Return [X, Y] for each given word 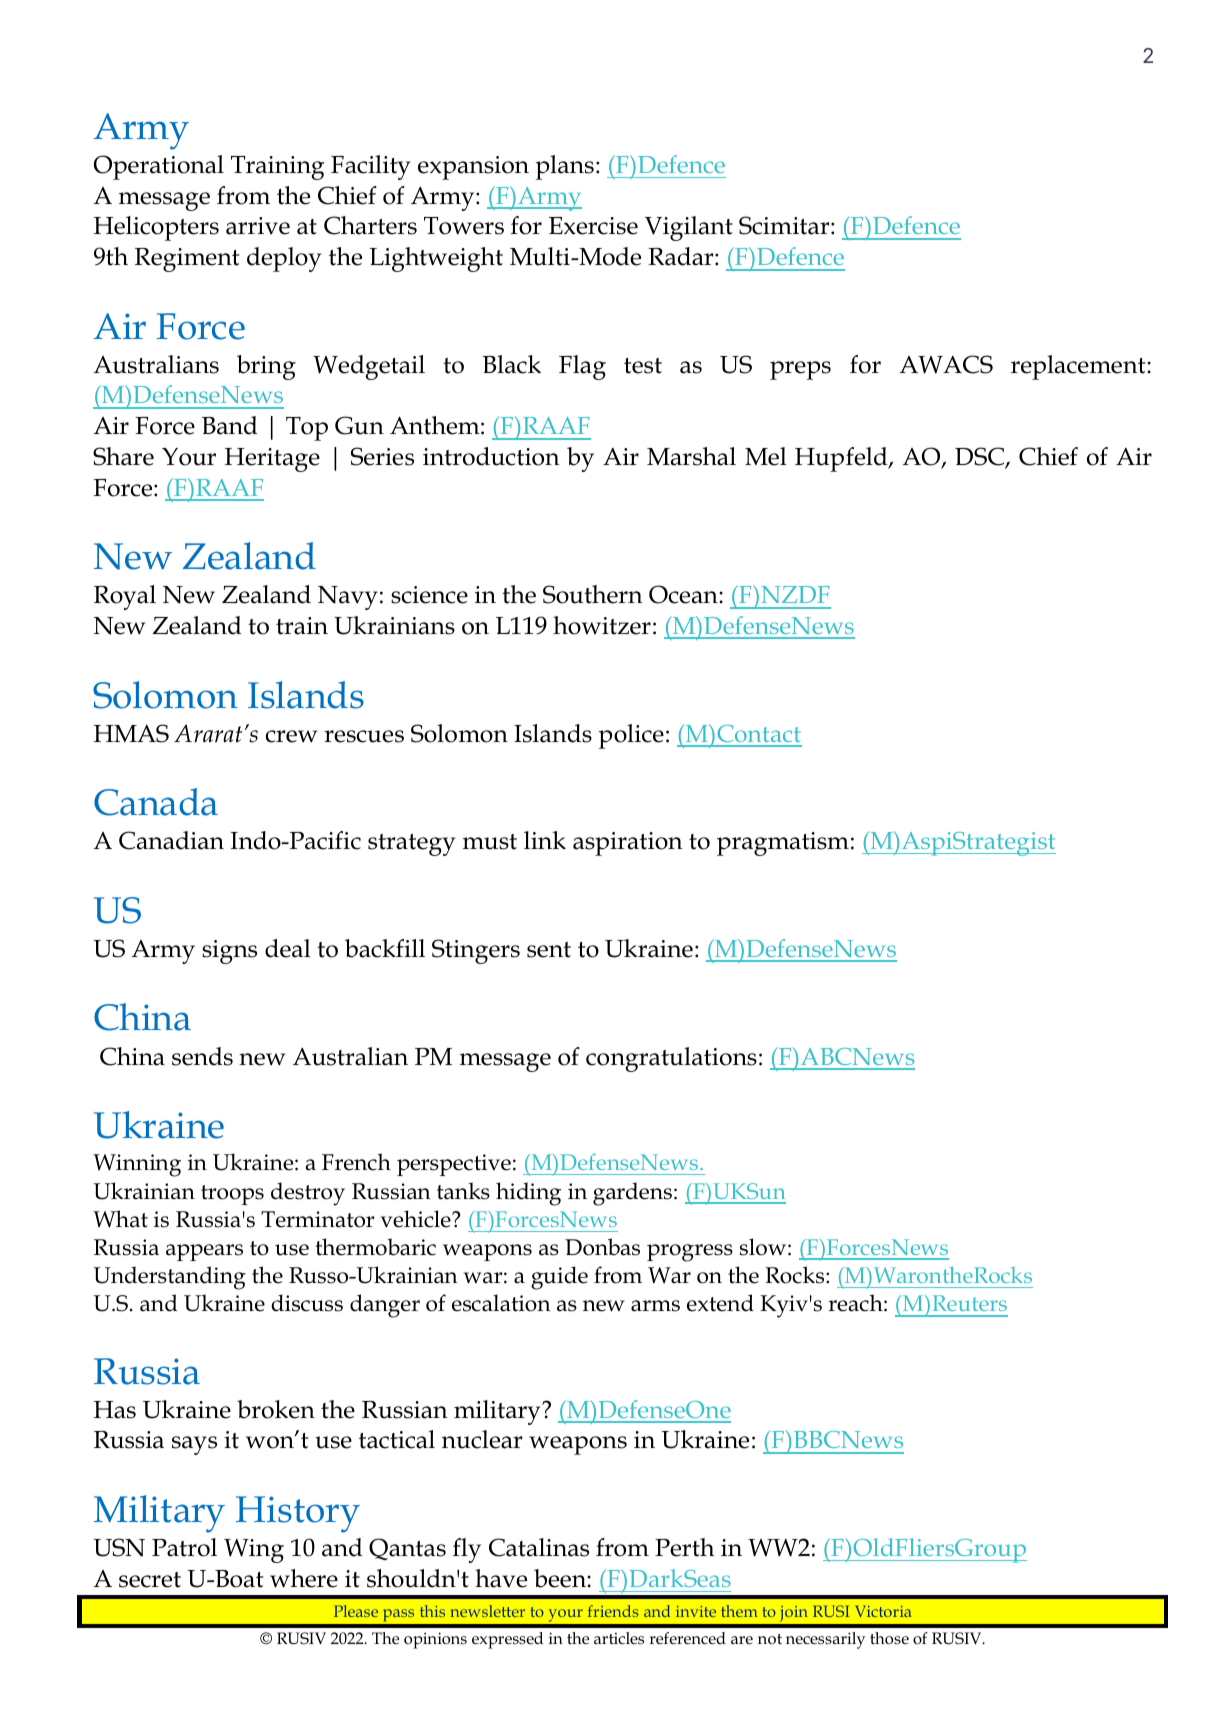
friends [613, 1611]
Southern [593, 594]
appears [204, 1252]
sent [549, 950]
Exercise [593, 226]
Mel [766, 456]
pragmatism [783, 844]
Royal [125, 597]
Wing [254, 1551]
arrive [258, 226]
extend [720, 1303]
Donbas [602, 1247]
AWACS [946, 364]
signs [229, 952]
